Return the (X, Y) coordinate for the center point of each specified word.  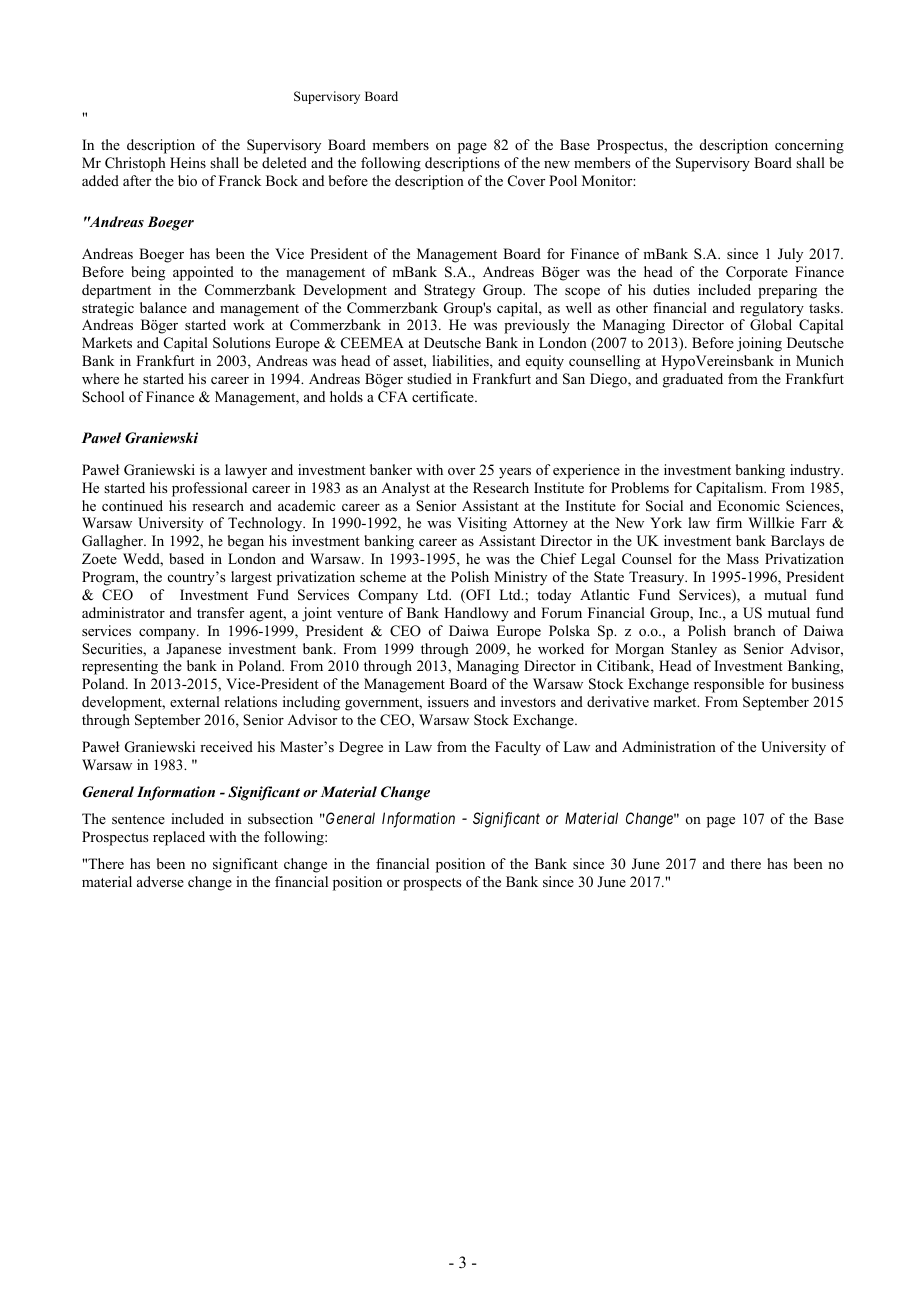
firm (729, 522)
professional (209, 489)
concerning (809, 146)
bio (187, 181)
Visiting (482, 524)
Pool (563, 181)
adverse (160, 881)
